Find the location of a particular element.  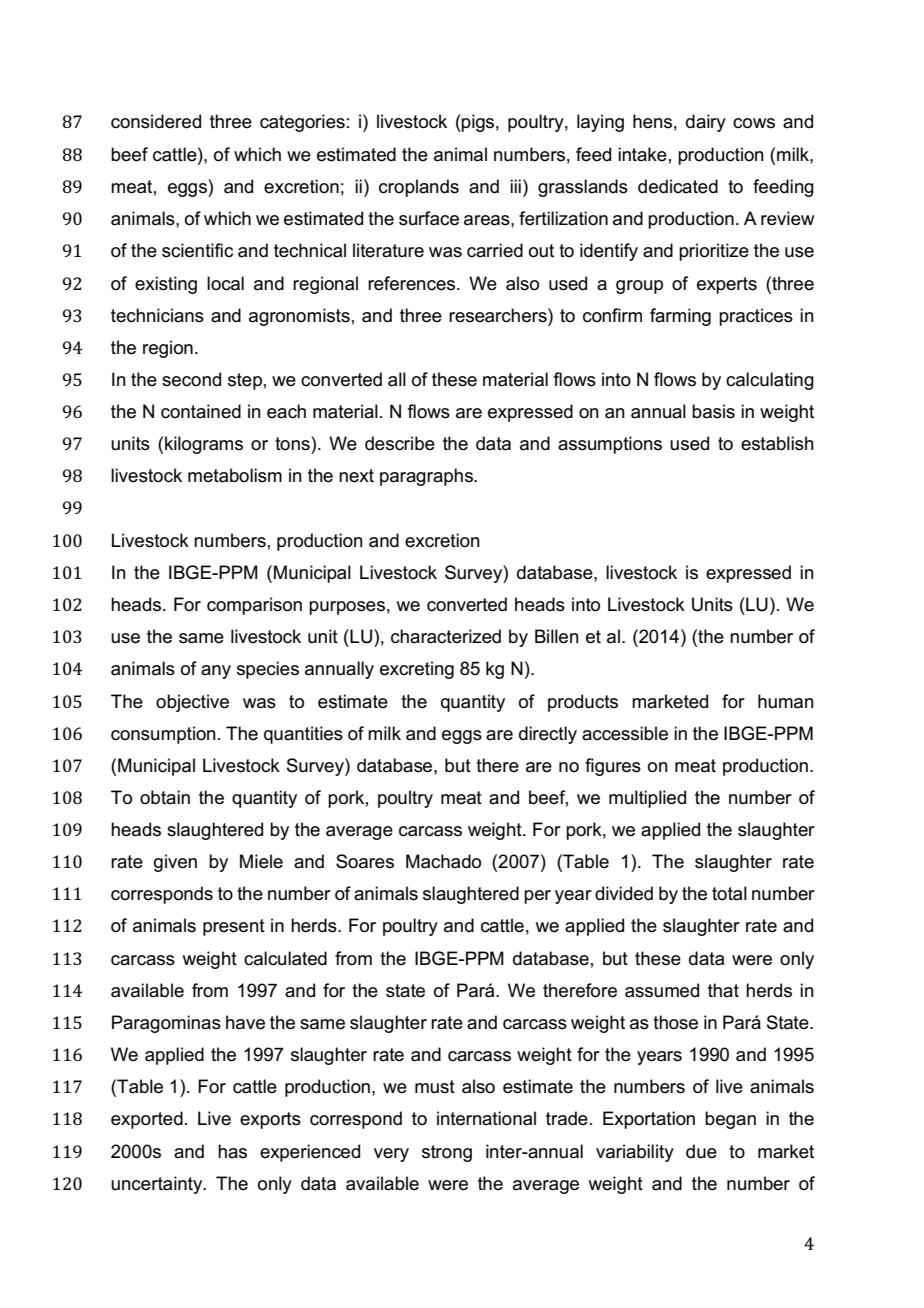

total is located at coordinates (729, 893).
